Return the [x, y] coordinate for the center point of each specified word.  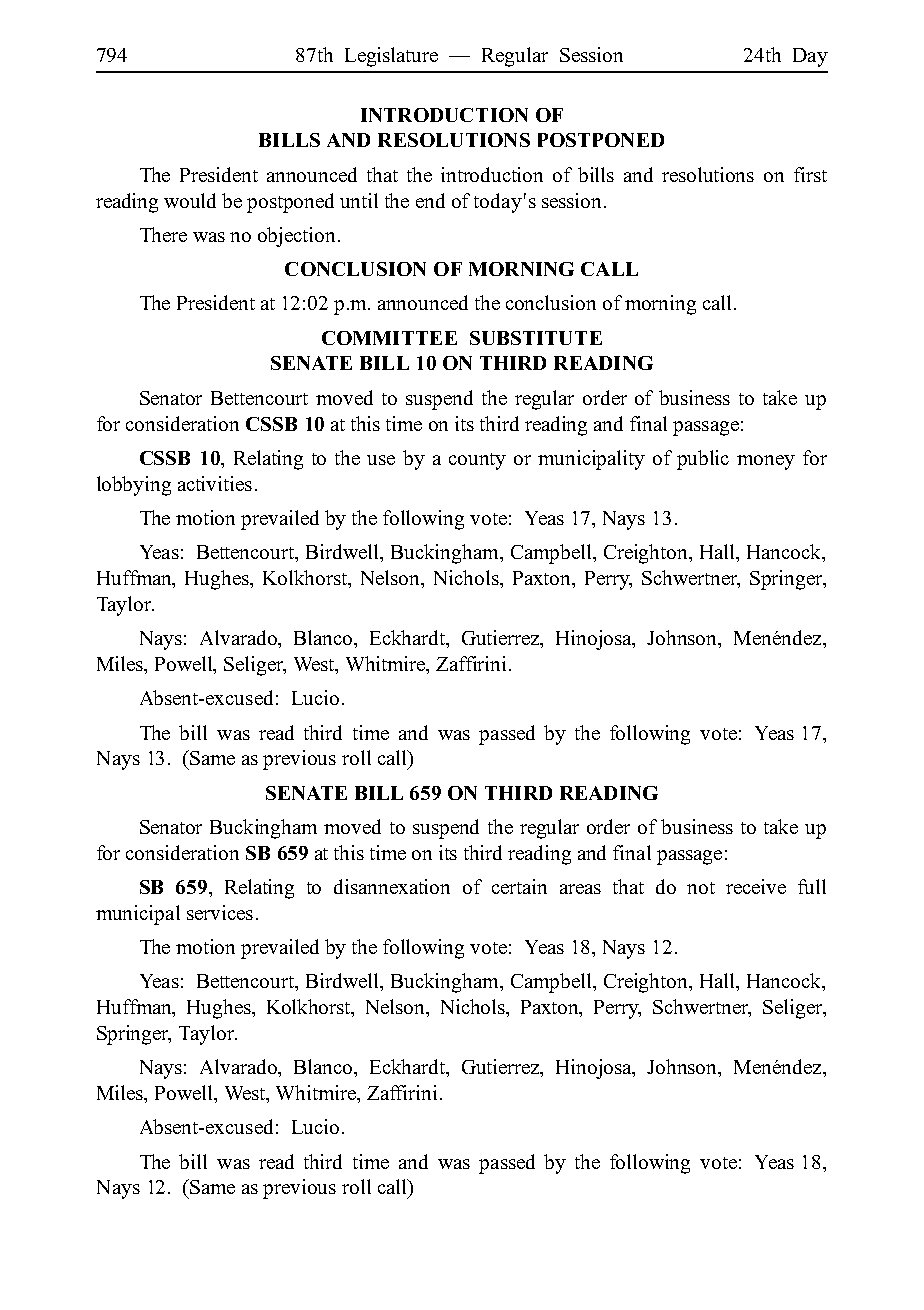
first [810, 174]
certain [519, 886]
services [220, 912]
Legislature [391, 57]
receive [756, 886]
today [498, 203]
